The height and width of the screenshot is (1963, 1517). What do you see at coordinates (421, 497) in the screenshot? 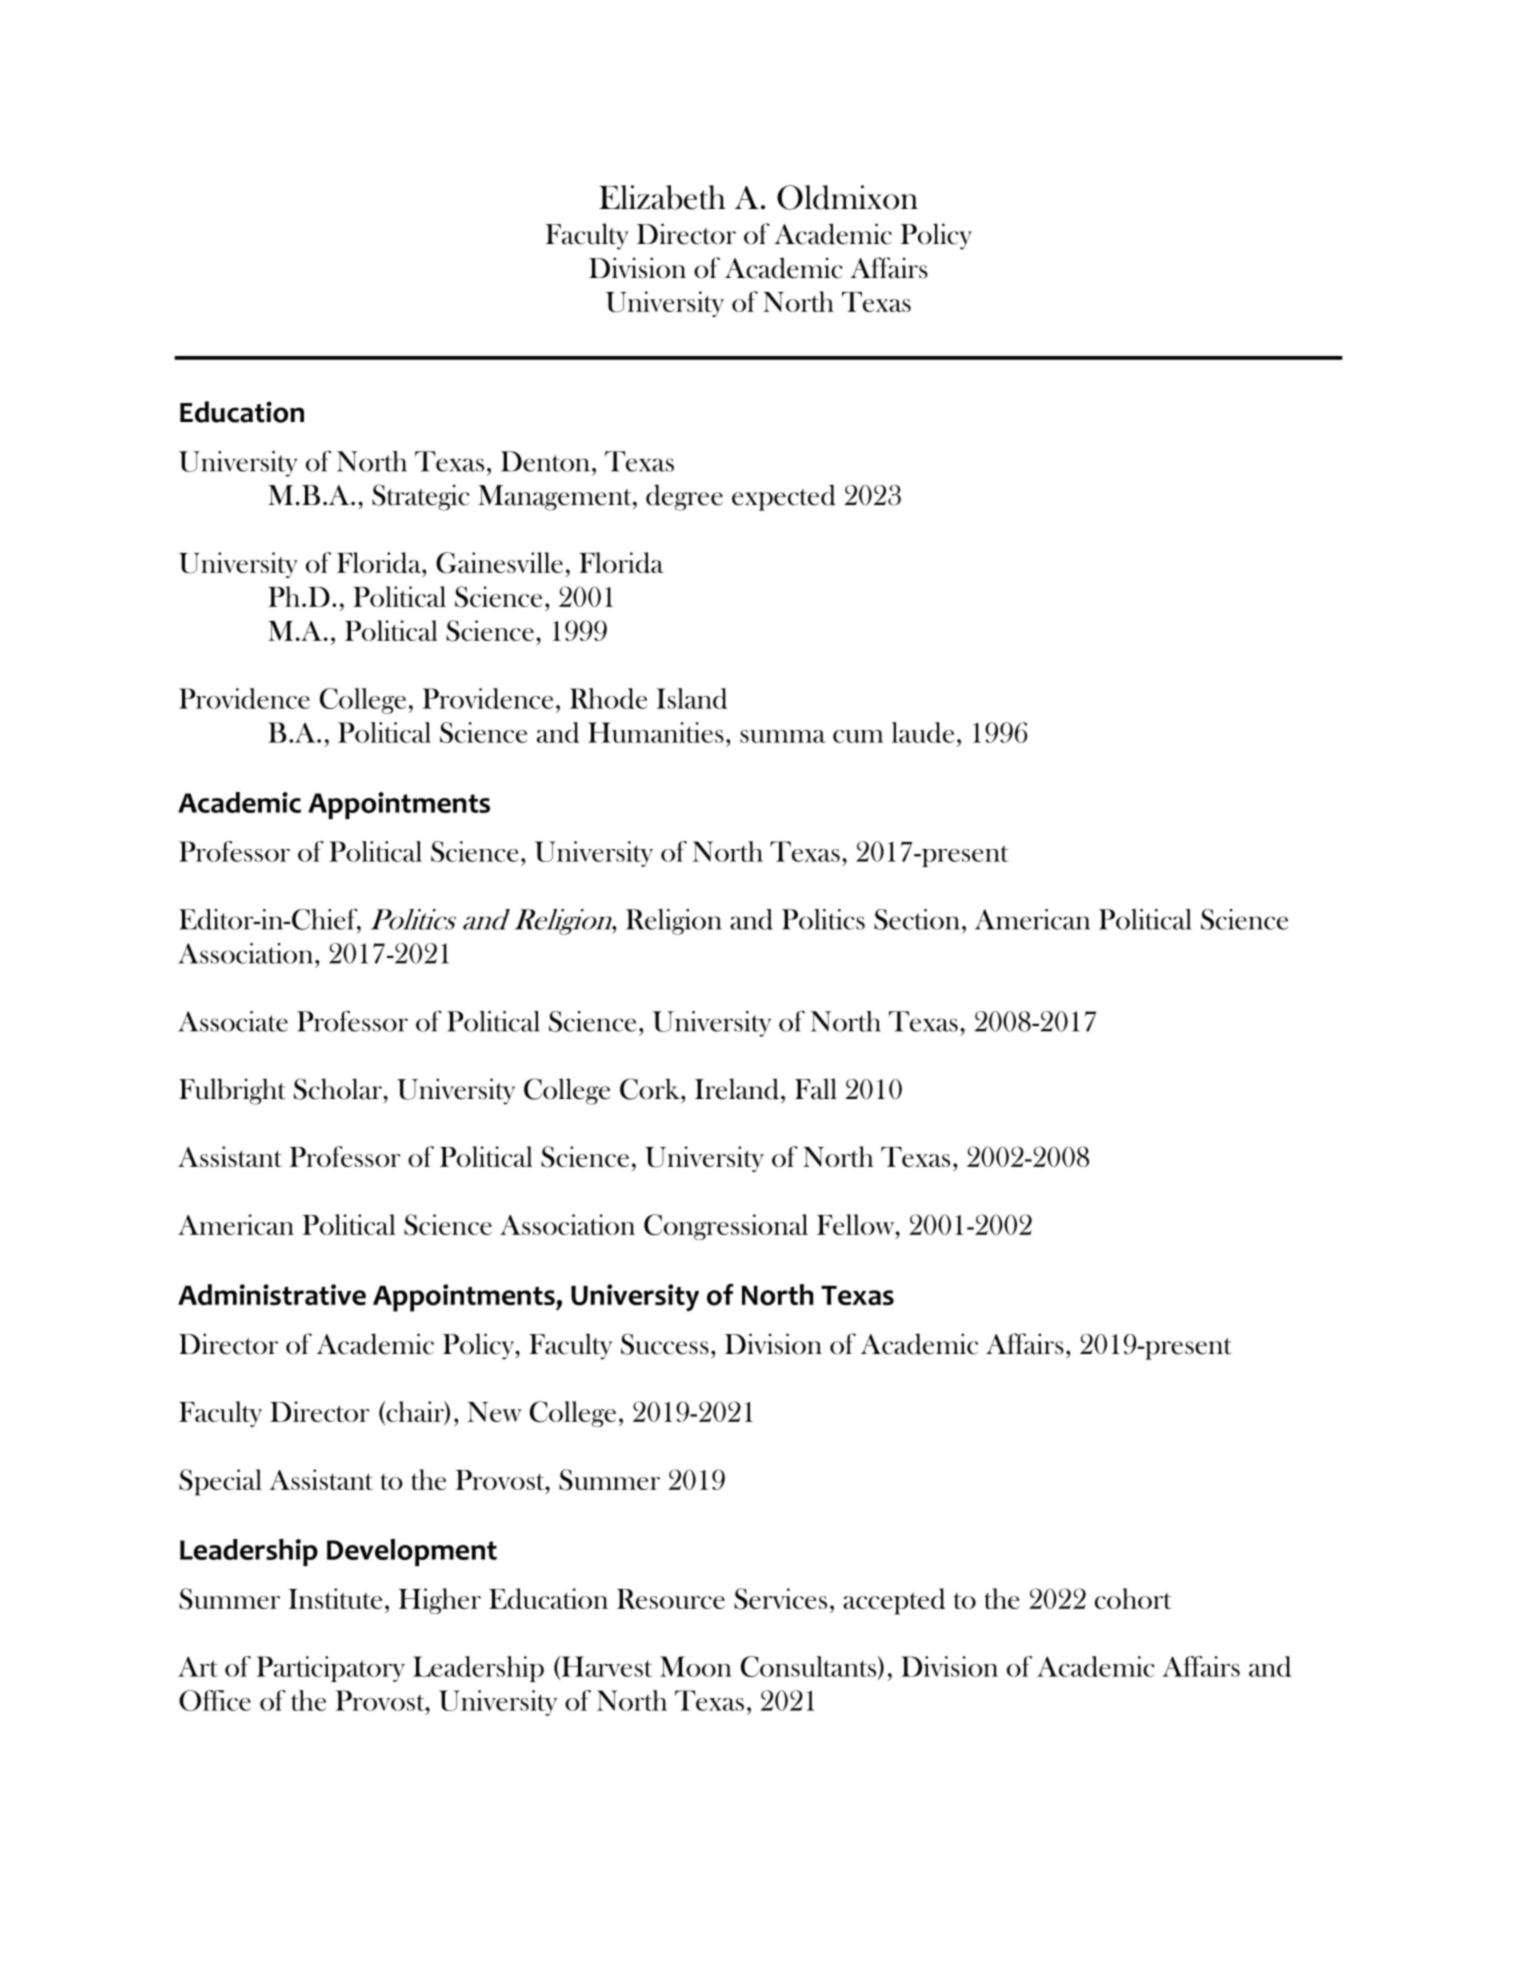
I see `Strategic` at bounding box center [421, 497].
